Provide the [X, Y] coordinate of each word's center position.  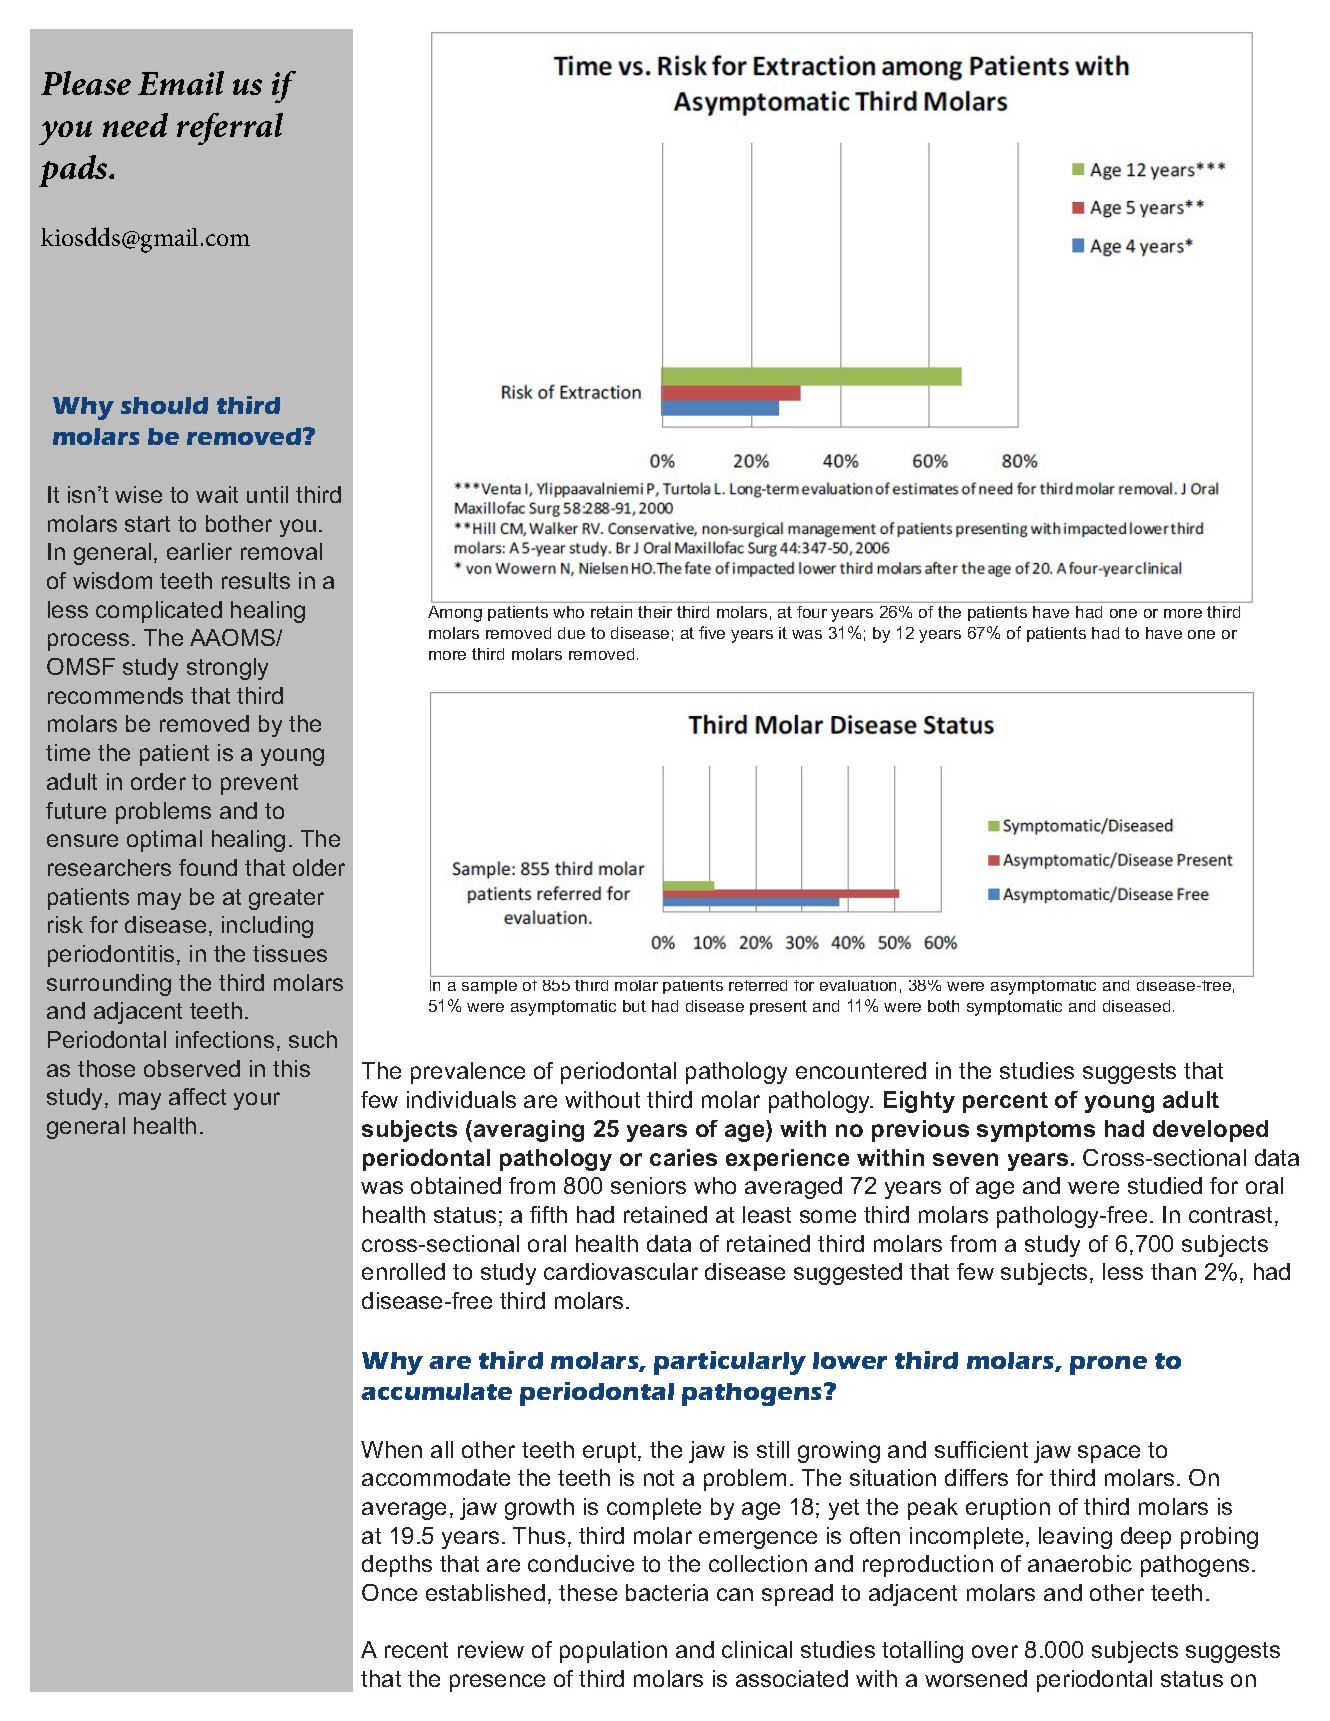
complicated [159, 612]
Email [181, 83]
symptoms [1036, 1131]
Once [389, 1592]
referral [230, 129]
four [812, 612]
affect [197, 1096]
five [712, 632]
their [655, 612]
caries [683, 1157]
